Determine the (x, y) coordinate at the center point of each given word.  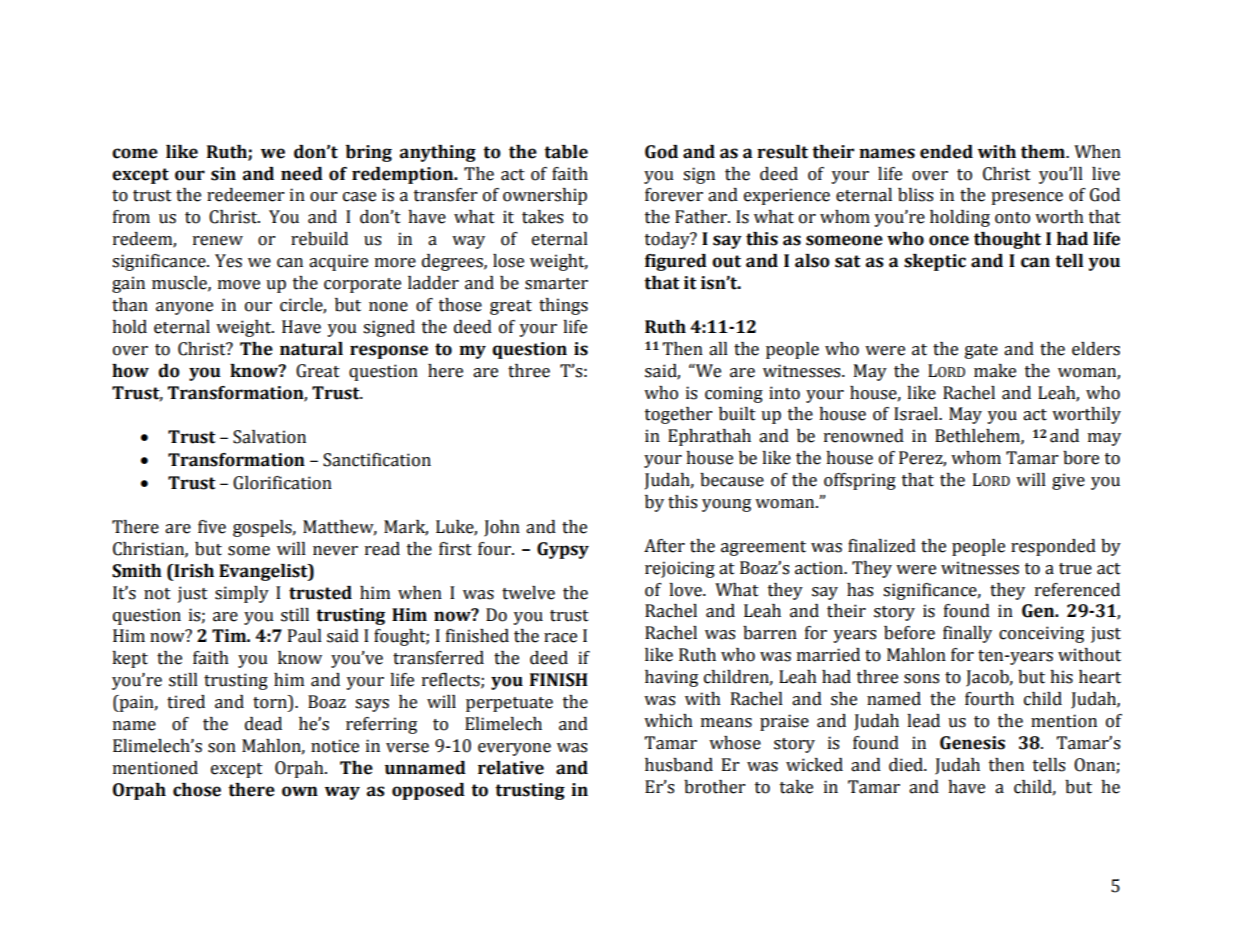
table (566, 152)
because (732, 480)
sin (223, 174)
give (1068, 481)
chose (197, 790)
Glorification (282, 483)
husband (679, 765)
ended (946, 152)
